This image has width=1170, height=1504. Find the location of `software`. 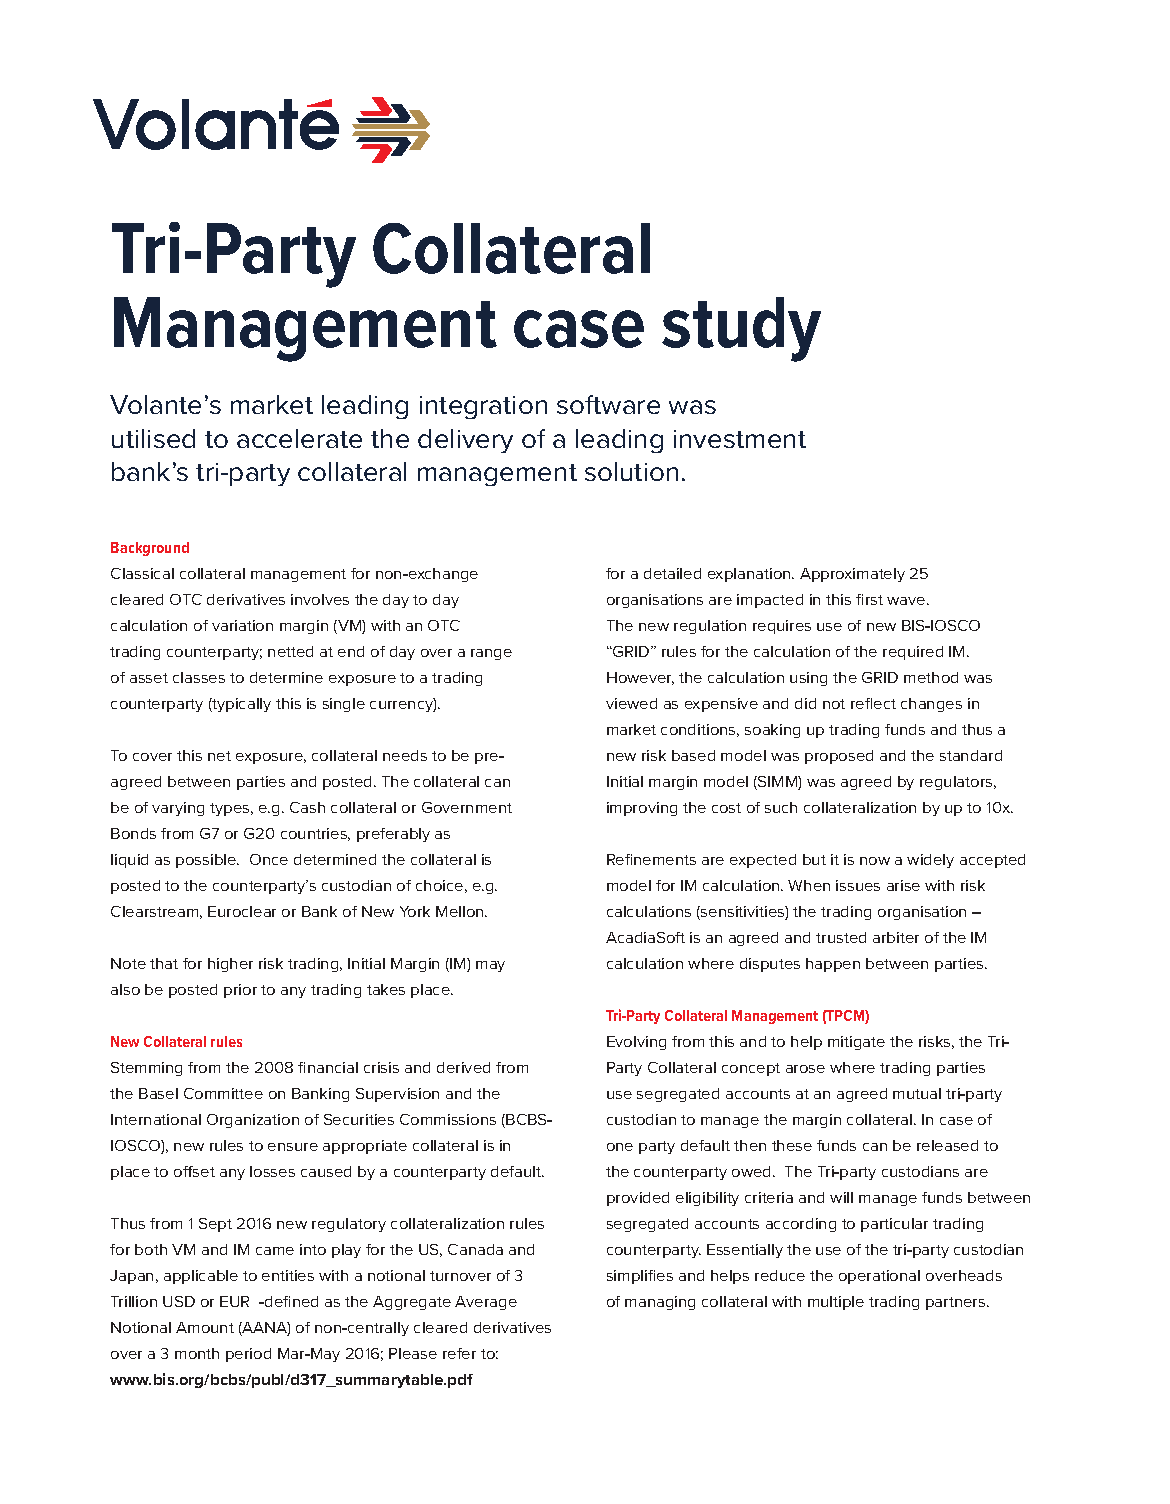

software is located at coordinates (608, 404).
